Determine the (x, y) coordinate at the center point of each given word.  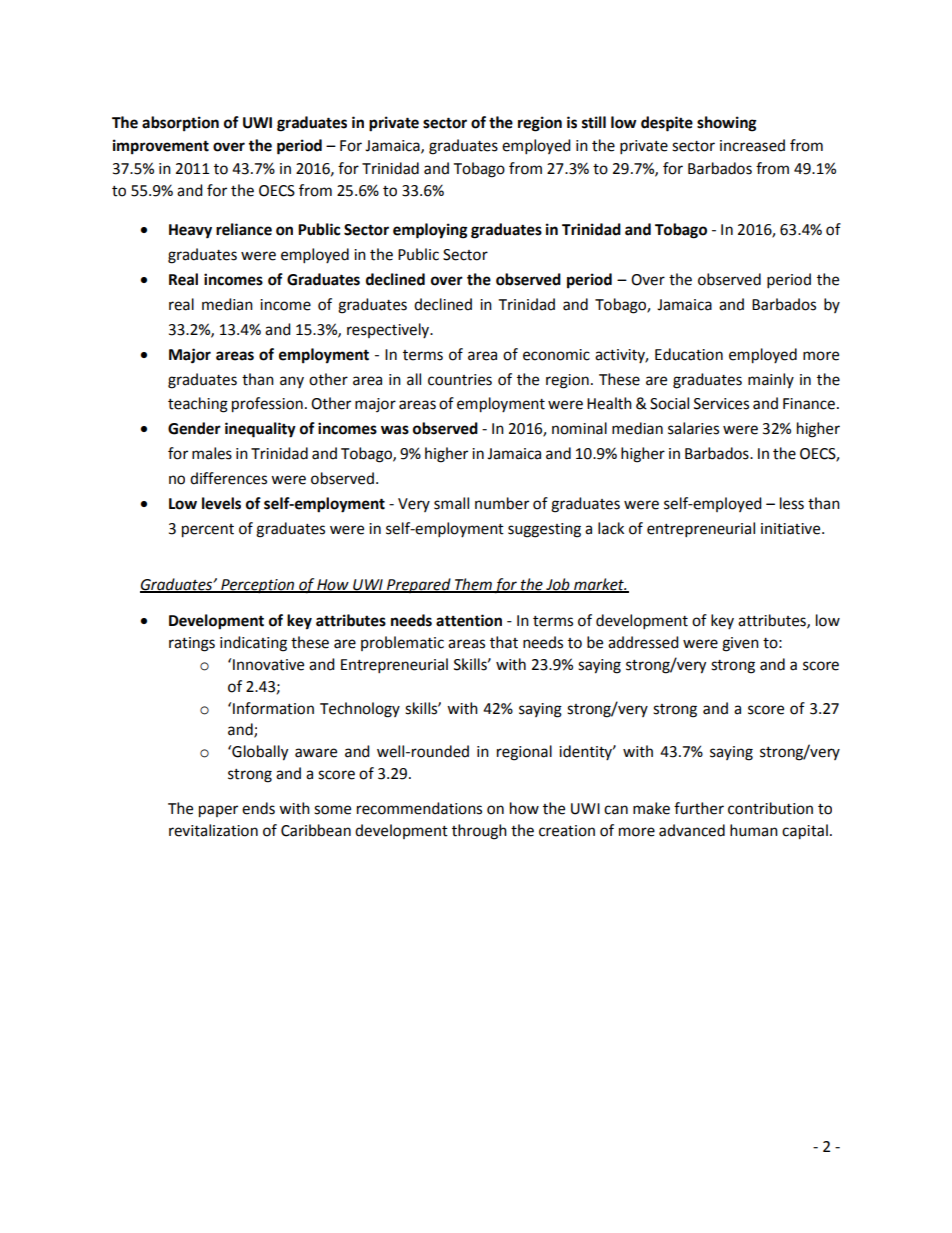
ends (258, 808)
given (740, 644)
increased (752, 145)
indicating (253, 644)
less (792, 503)
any (292, 382)
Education (689, 354)
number (502, 503)
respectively (389, 330)
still (594, 122)
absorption (180, 124)
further (699, 808)
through (479, 832)
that (504, 642)
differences (228, 478)
